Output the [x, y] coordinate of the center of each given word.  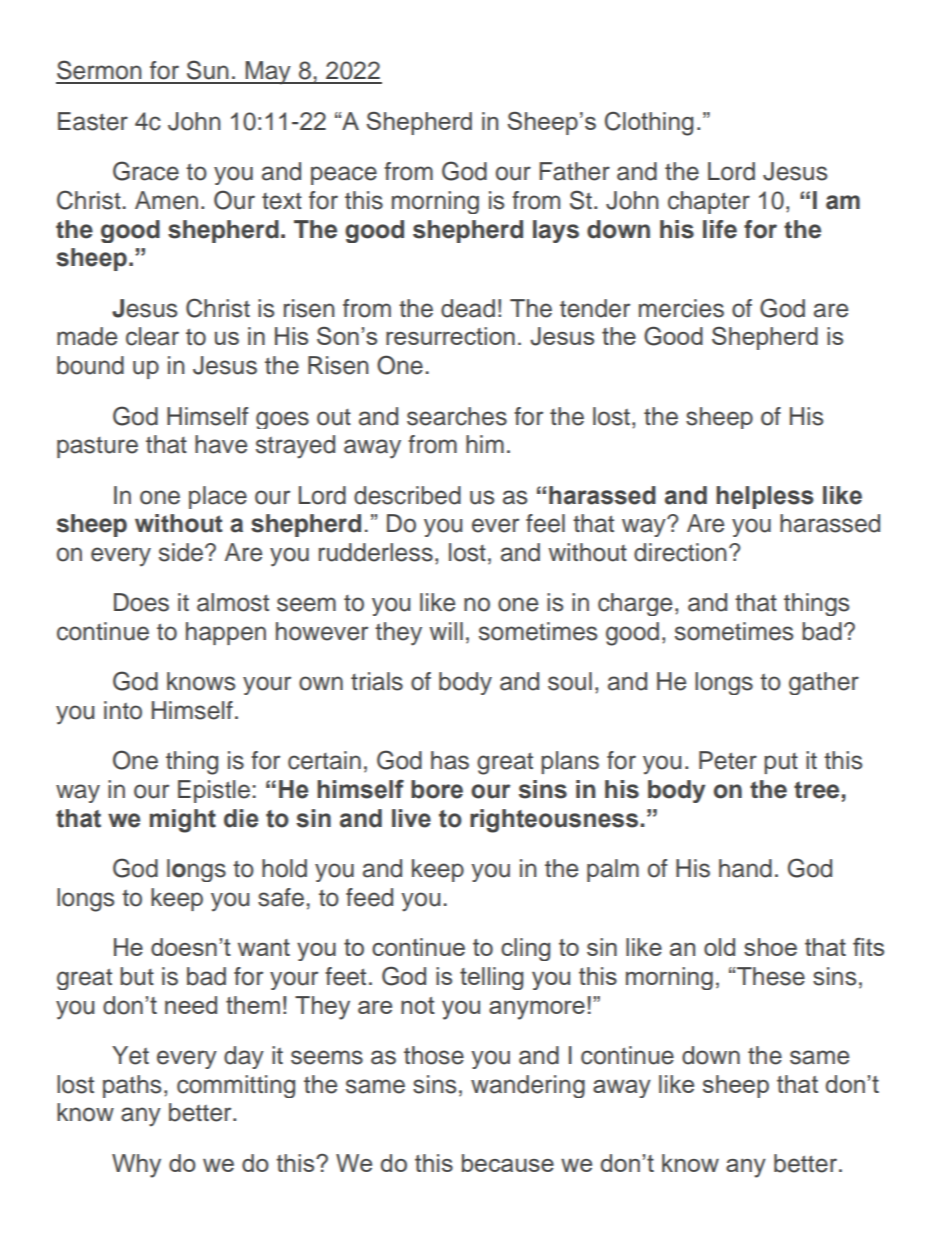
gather [824, 683]
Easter [93, 121]
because [508, 1163]
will [446, 631]
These [771, 976]
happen [226, 633]
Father [574, 171]
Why [136, 1166]
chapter [709, 202]
